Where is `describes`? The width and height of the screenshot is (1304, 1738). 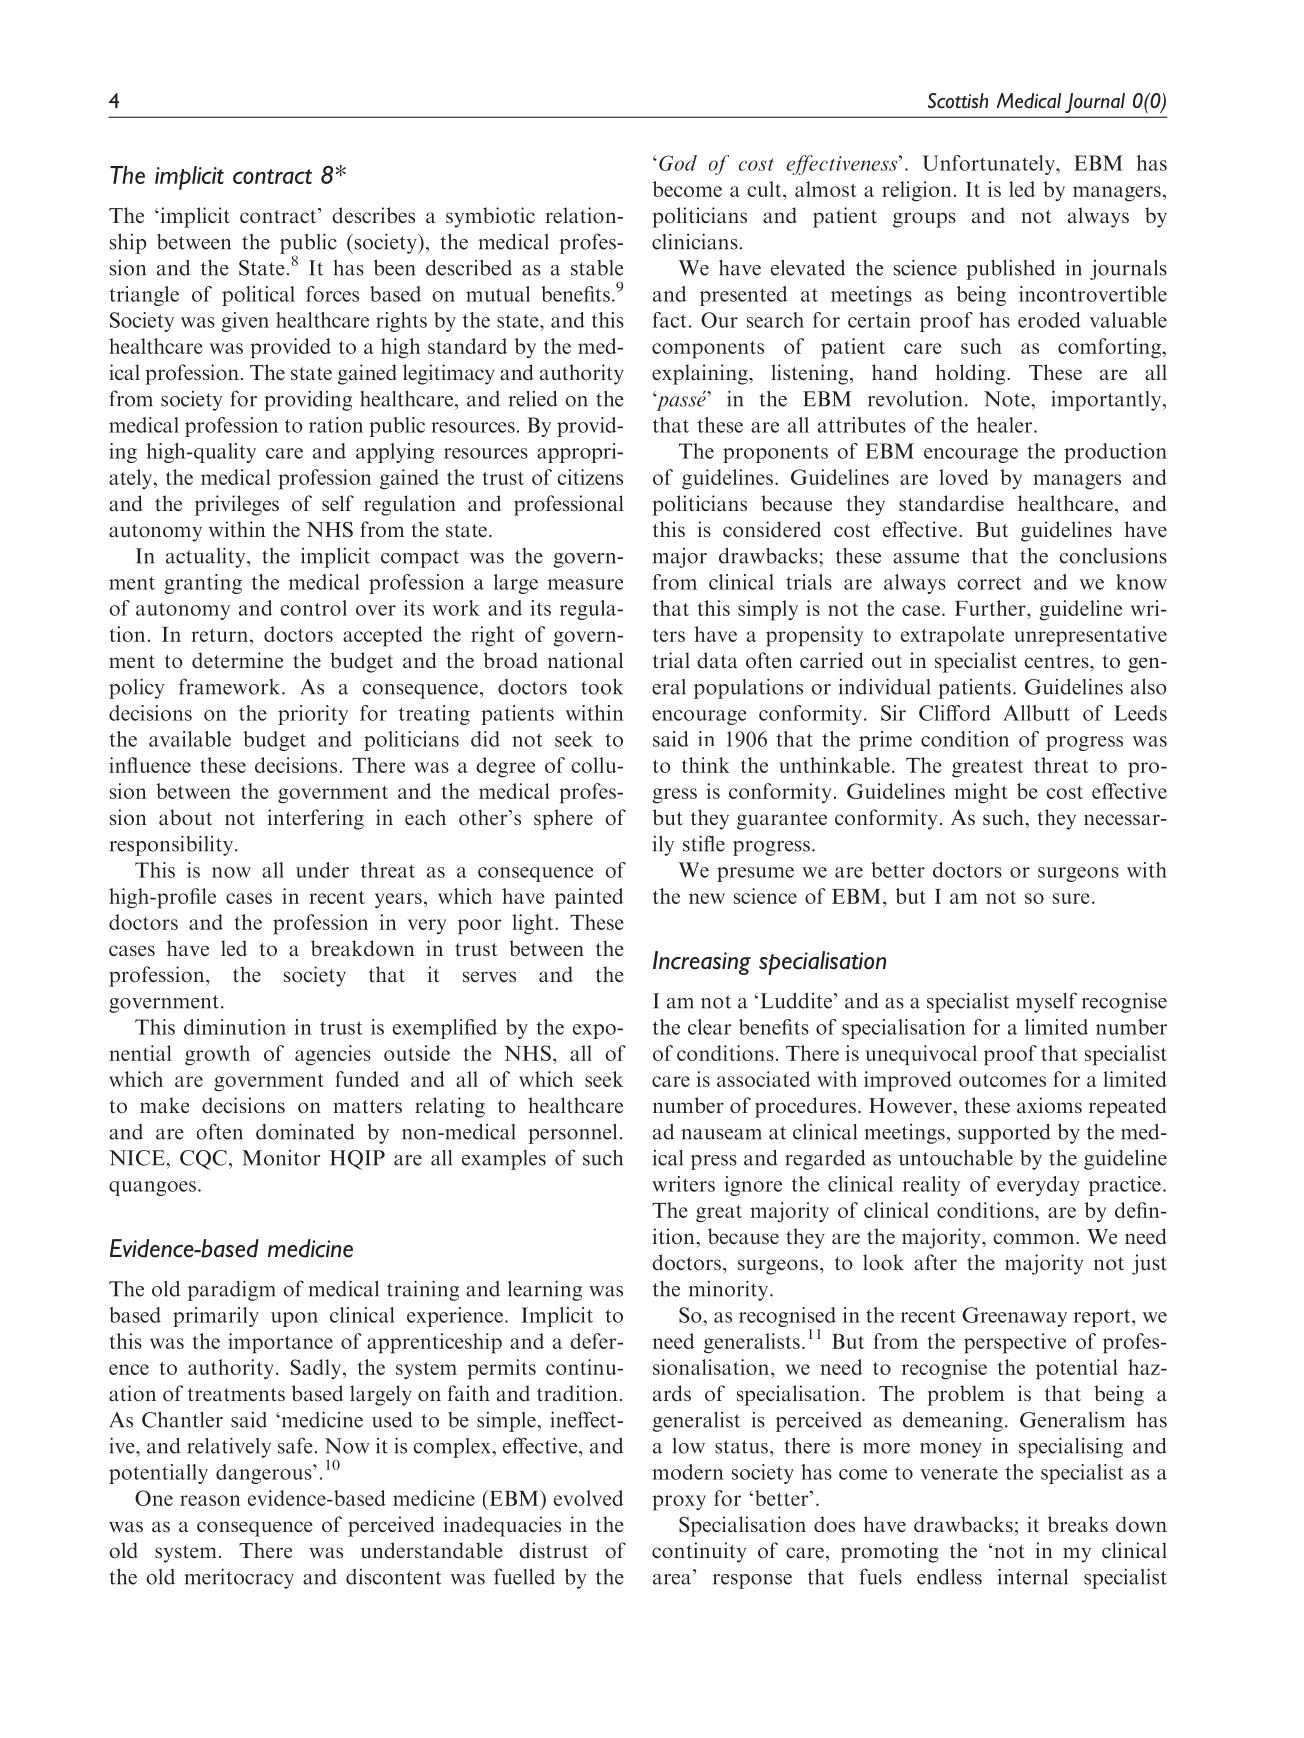
describes is located at coordinates (373, 215).
